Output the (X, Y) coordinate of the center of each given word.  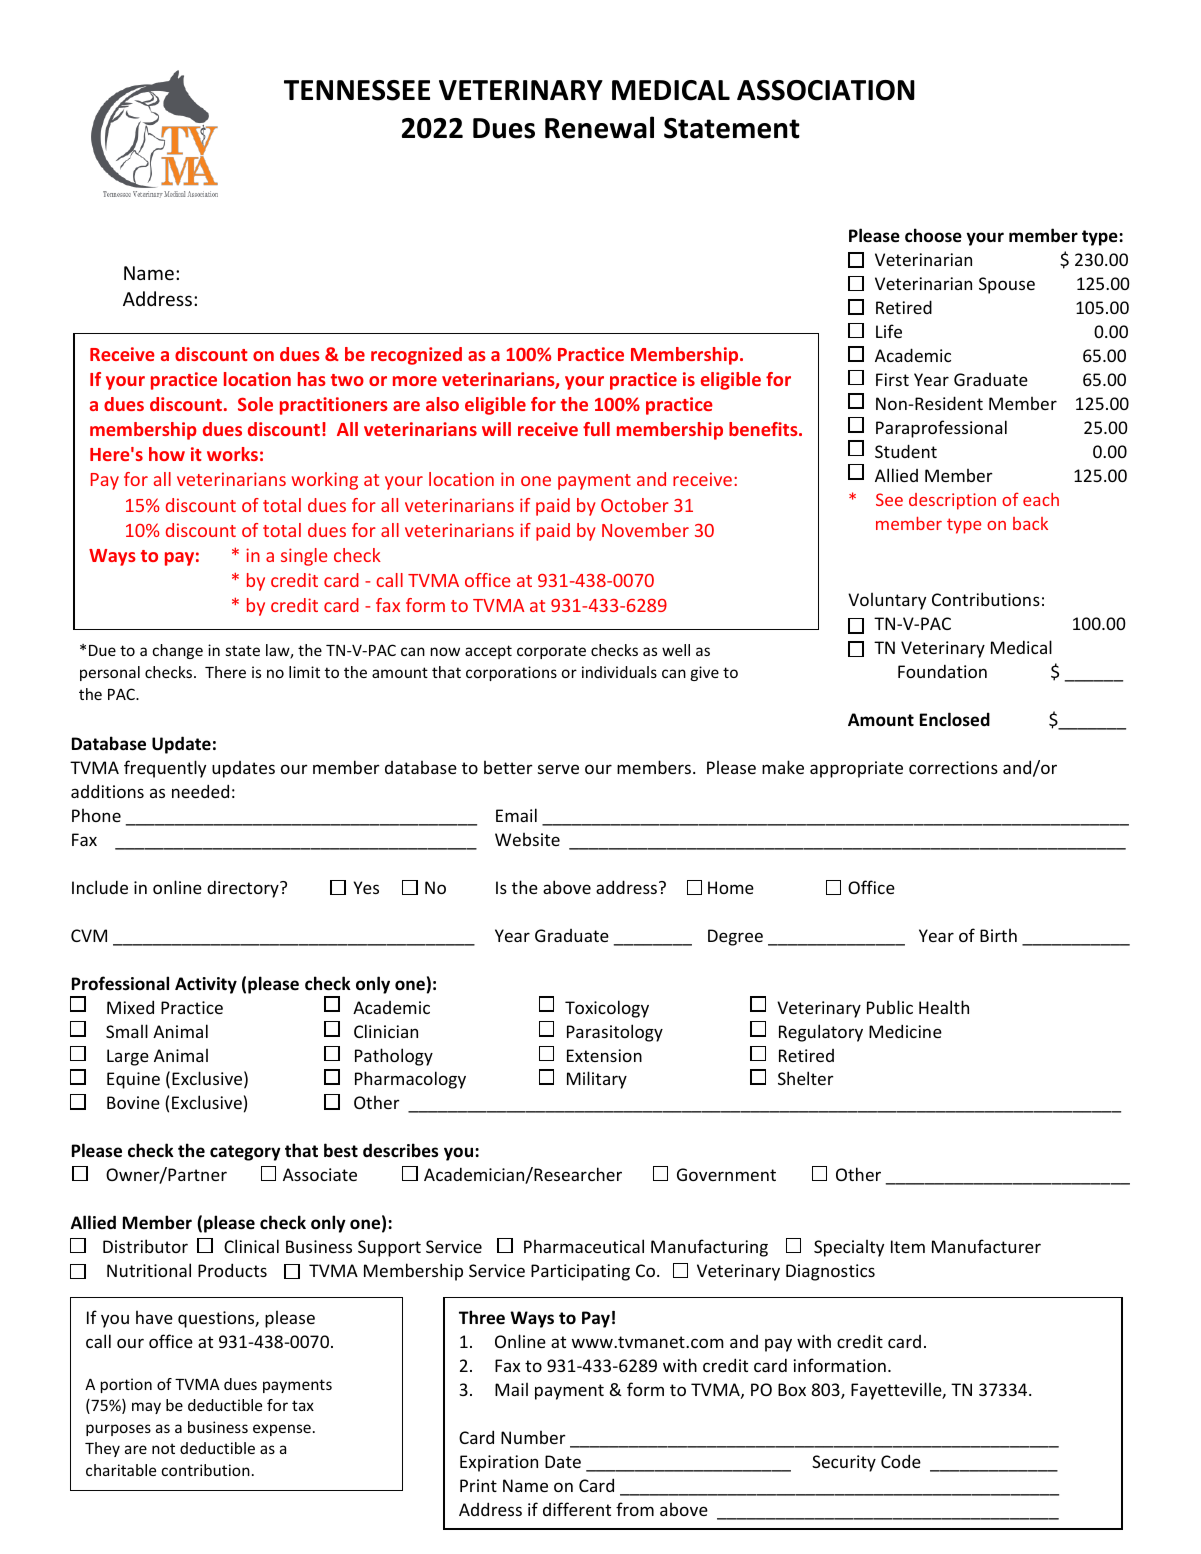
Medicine (905, 1031)
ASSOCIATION (826, 90)
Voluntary (887, 601)
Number (533, 1437)
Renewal (599, 127)
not (163, 1448)
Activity (206, 985)
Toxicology (607, 1009)
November (645, 530)
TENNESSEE (357, 90)
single (304, 557)
